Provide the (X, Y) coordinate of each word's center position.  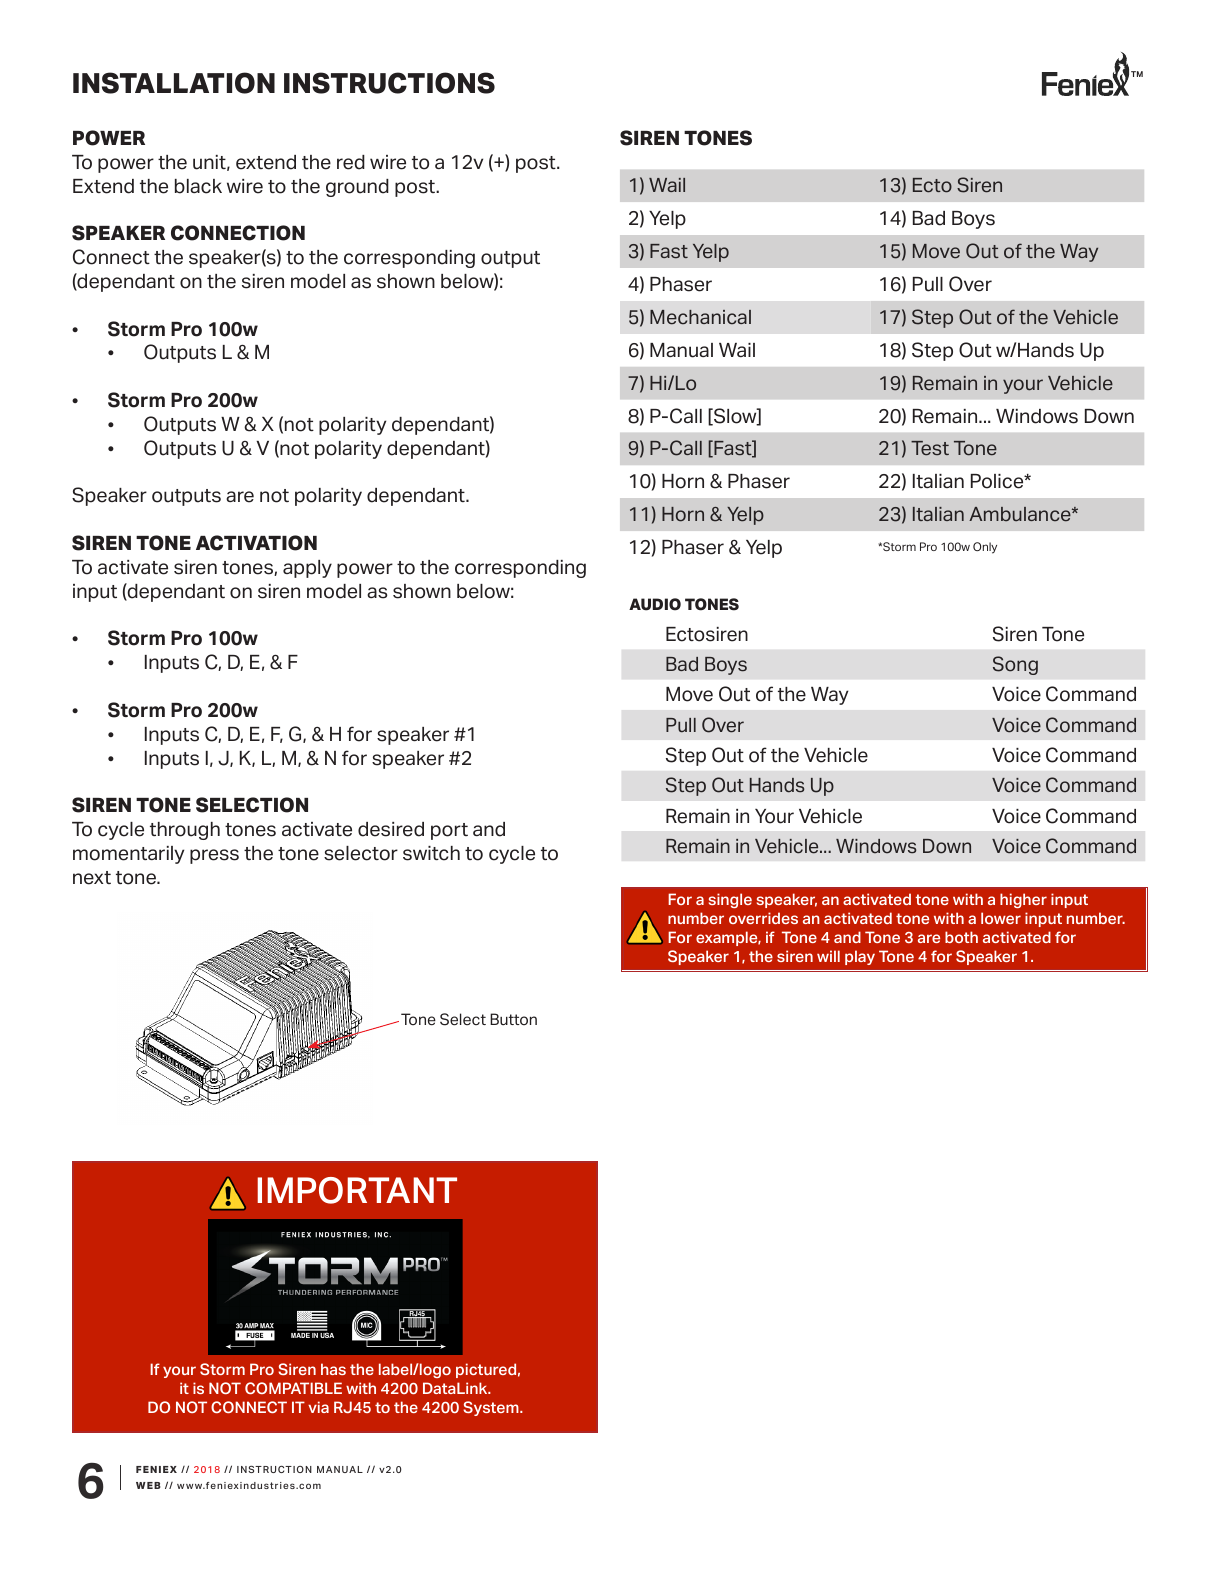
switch (431, 853)
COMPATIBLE (293, 1388)
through (185, 831)
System (492, 1408)
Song (1015, 665)
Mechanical (700, 317)
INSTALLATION (174, 83)
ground (357, 188)
